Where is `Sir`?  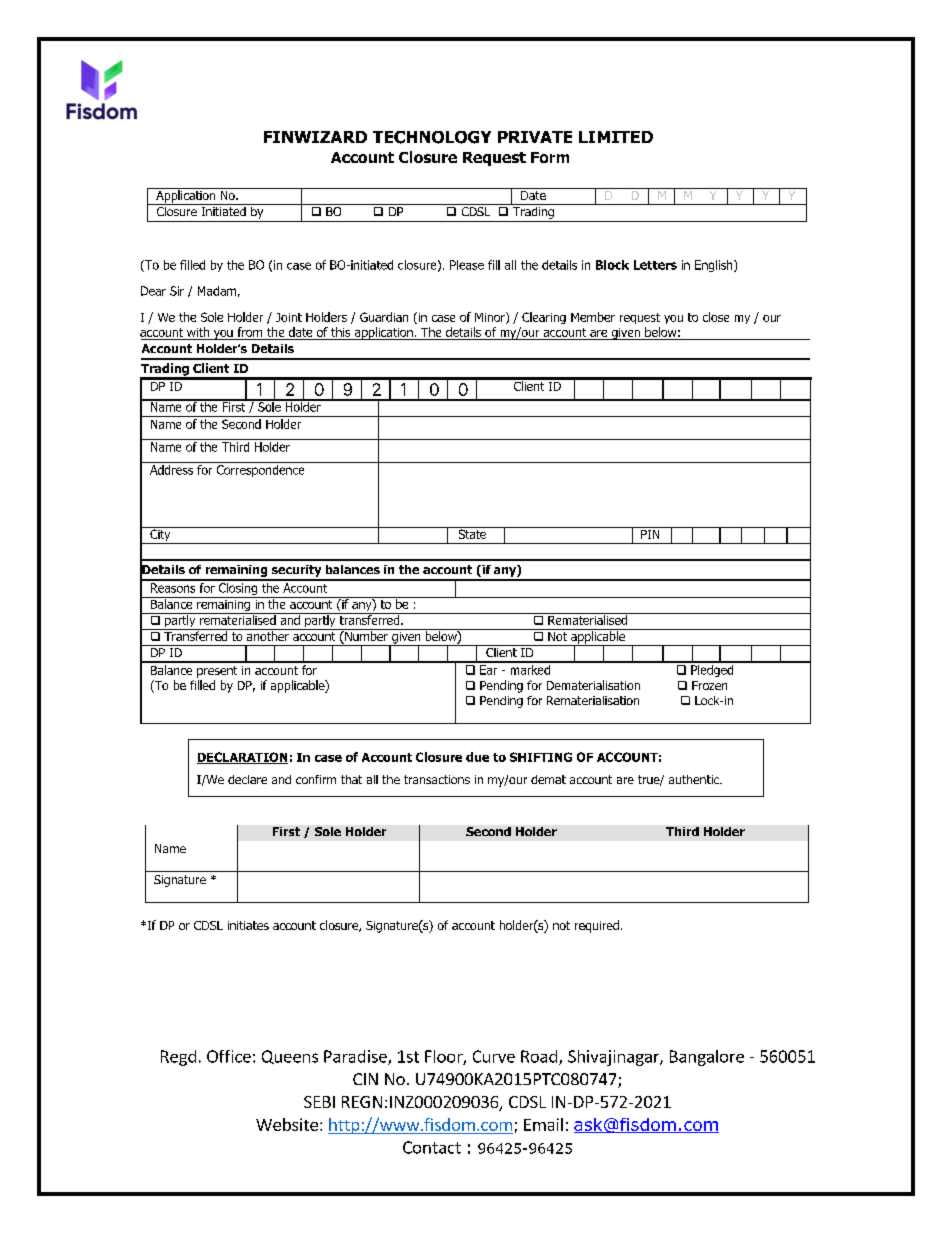
Sir is located at coordinates (177, 291).
